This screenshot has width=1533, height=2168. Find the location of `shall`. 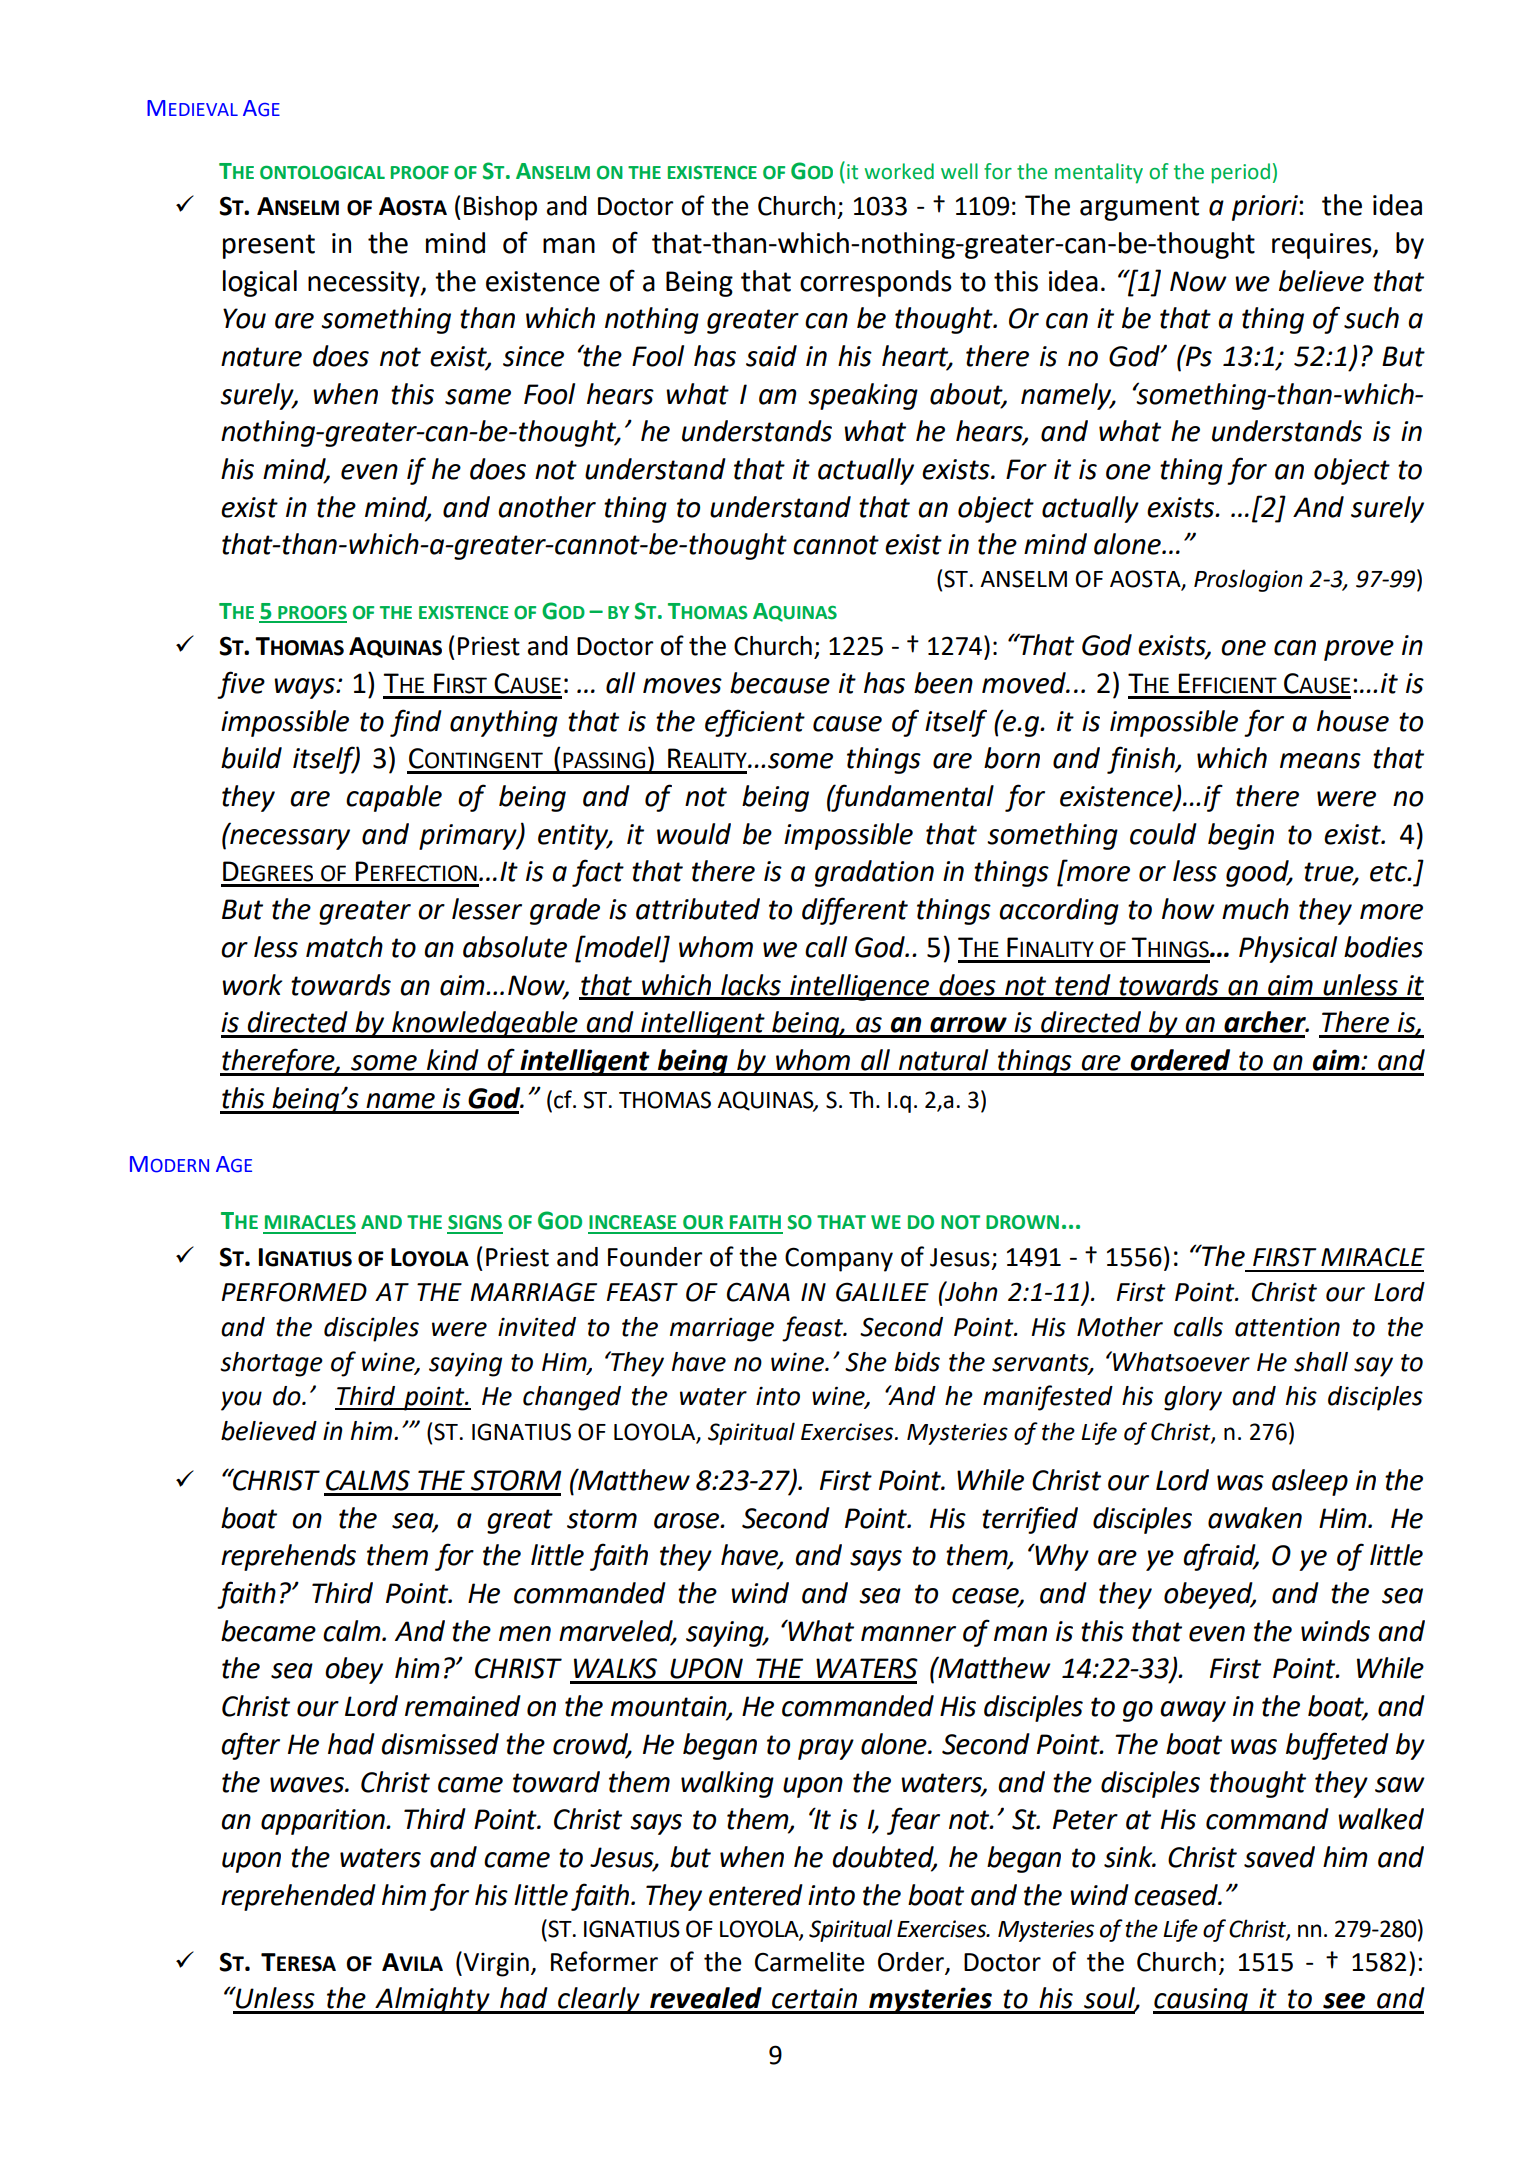

shall is located at coordinates (1321, 1362).
